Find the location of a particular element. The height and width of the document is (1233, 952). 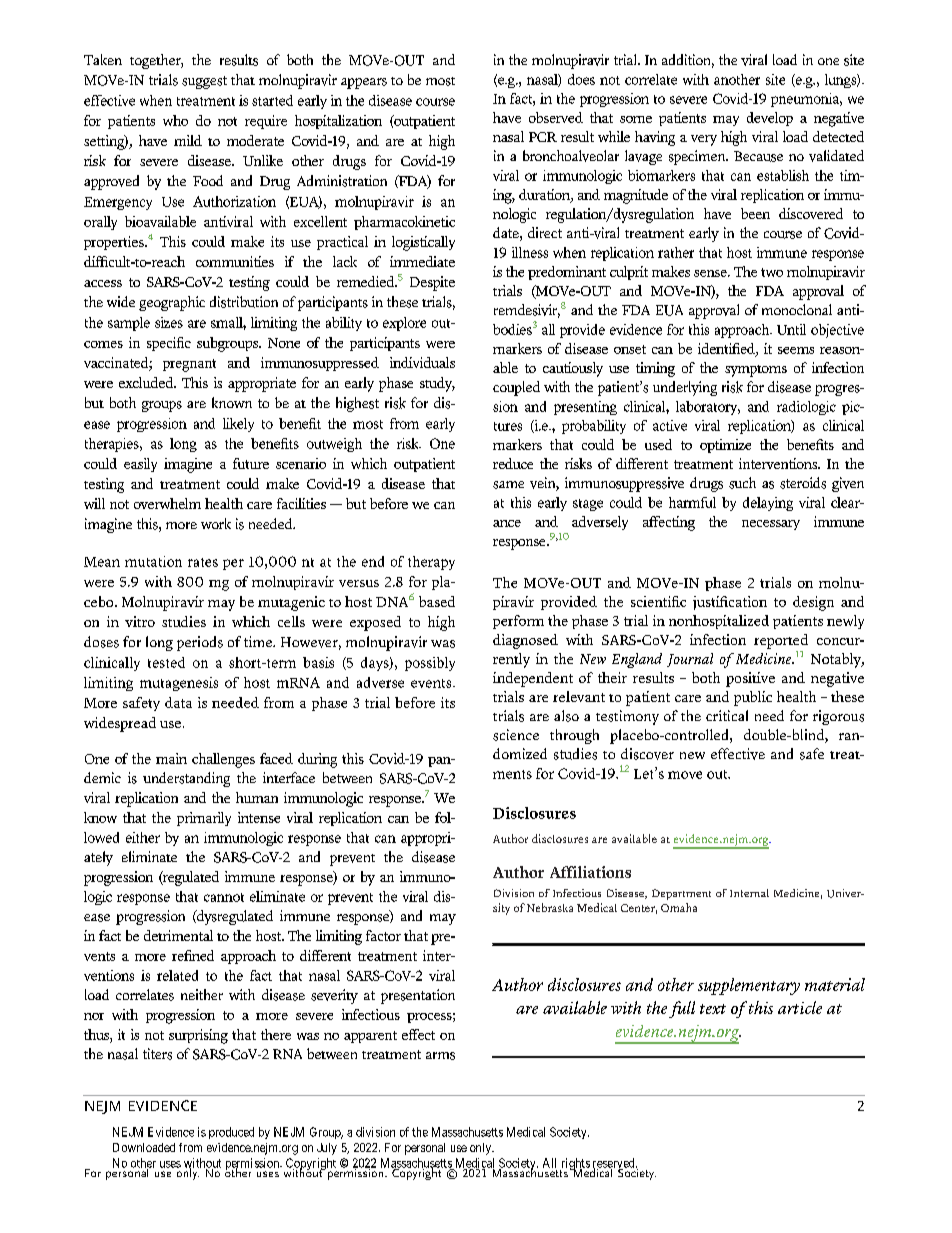

critical is located at coordinates (727, 715).
